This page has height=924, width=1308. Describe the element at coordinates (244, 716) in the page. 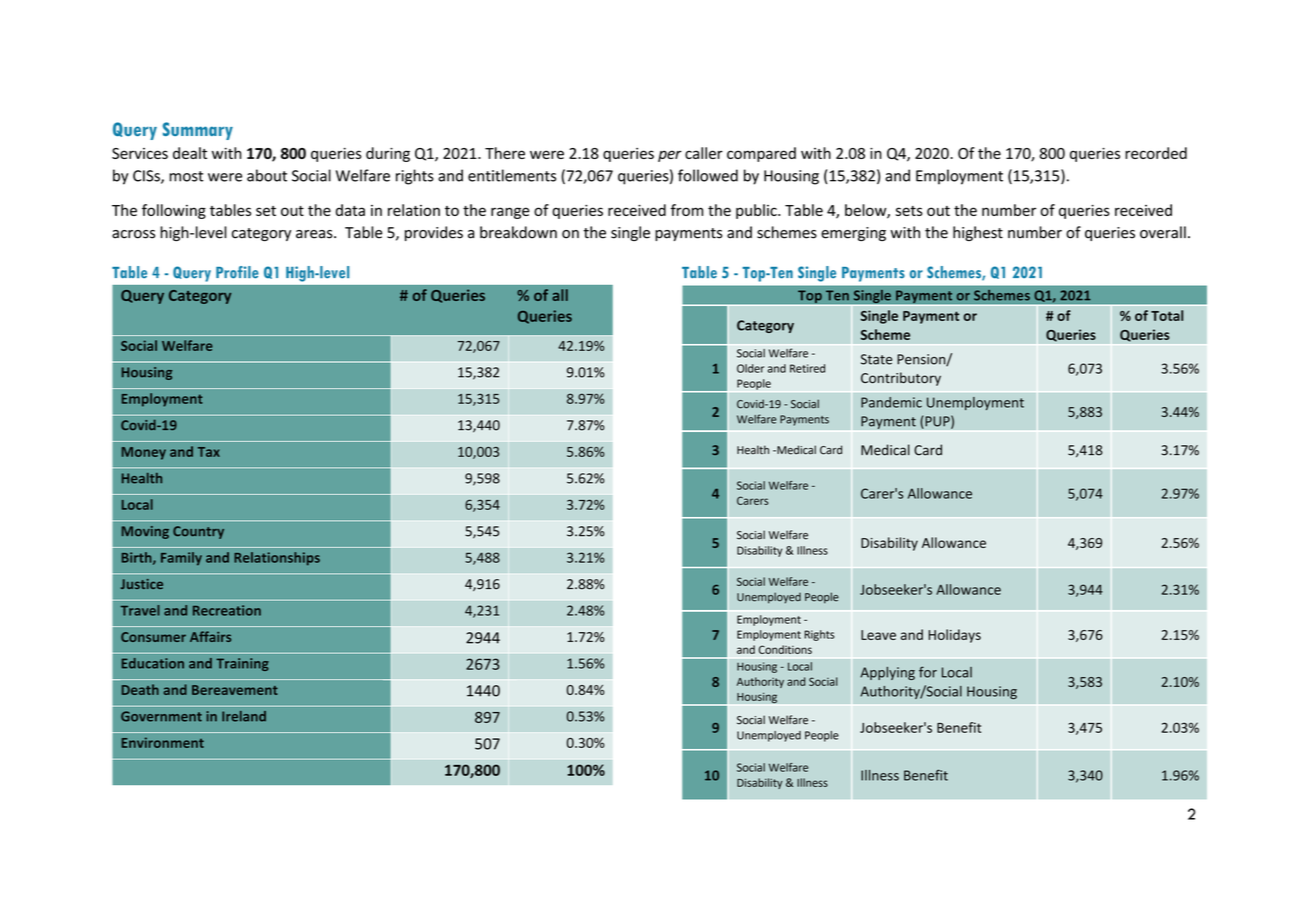

I see `Ireland` at that location.
